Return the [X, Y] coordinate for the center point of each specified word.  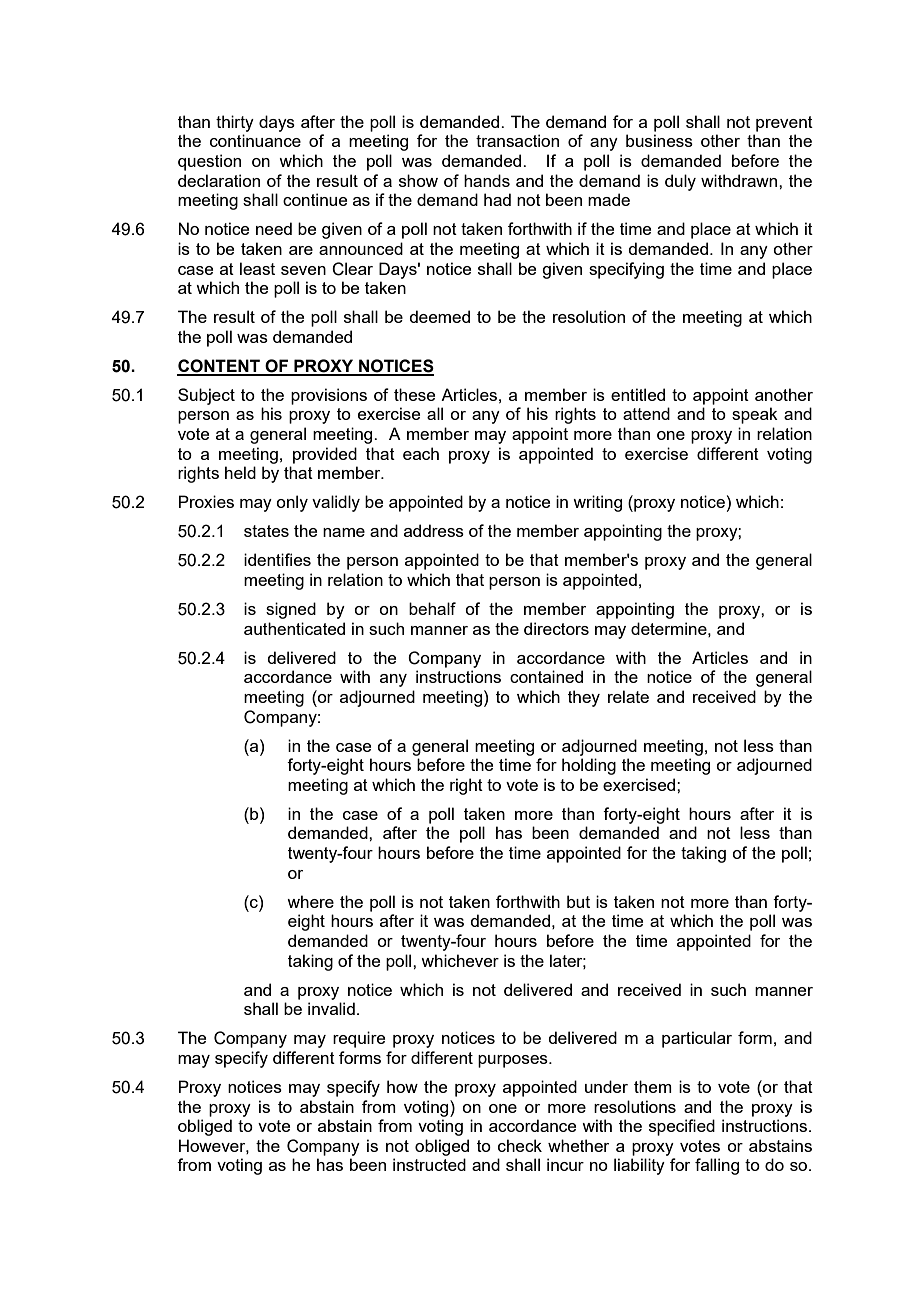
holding [589, 766]
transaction [517, 140]
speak [755, 415]
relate [628, 696]
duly [680, 182]
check [520, 1145]
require [359, 1039]
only [292, 503]
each [421, 453]
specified [682, 1127]
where [310, 901]
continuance [255, 140]
